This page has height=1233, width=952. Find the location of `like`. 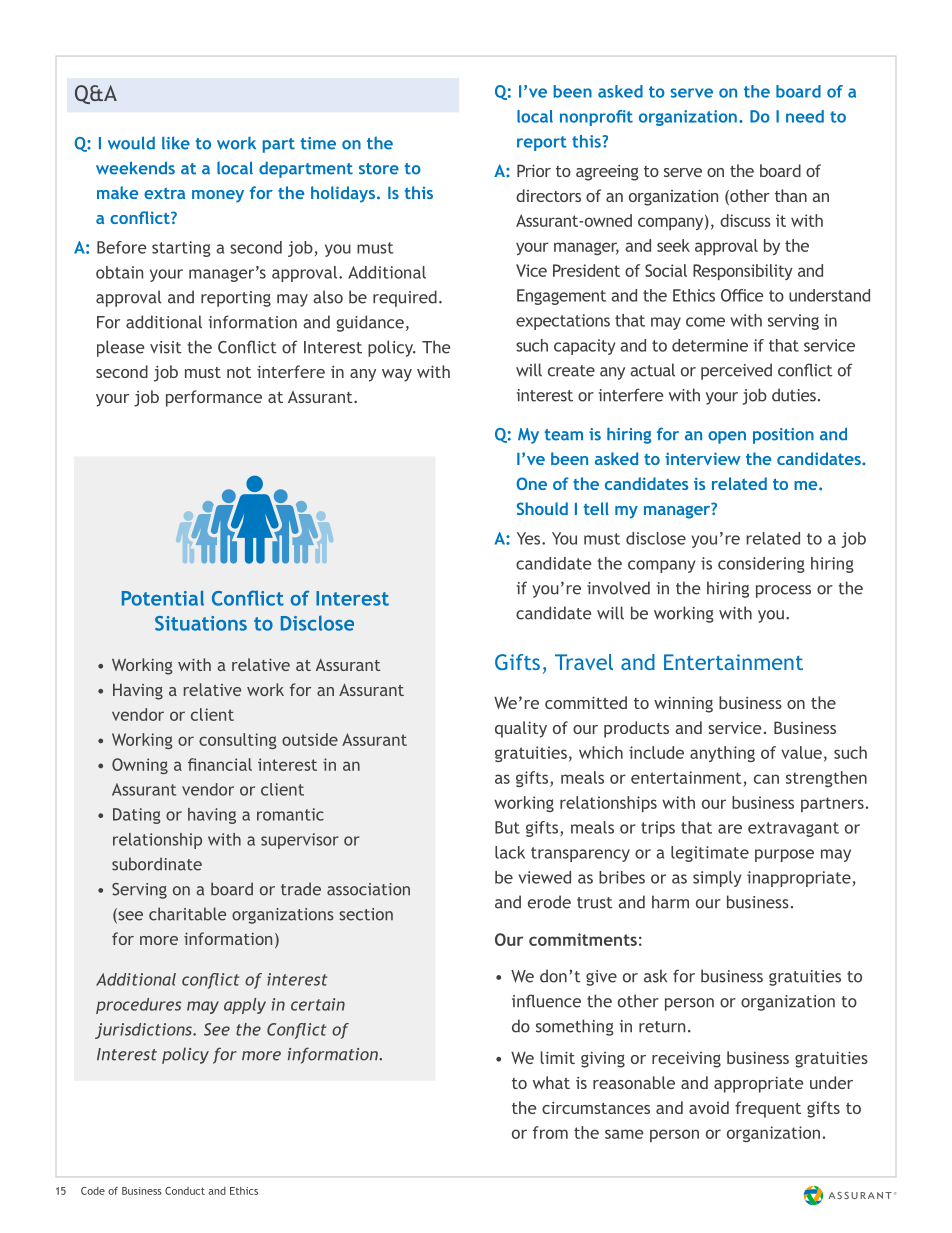

like is located at coordinates (176, 143).
